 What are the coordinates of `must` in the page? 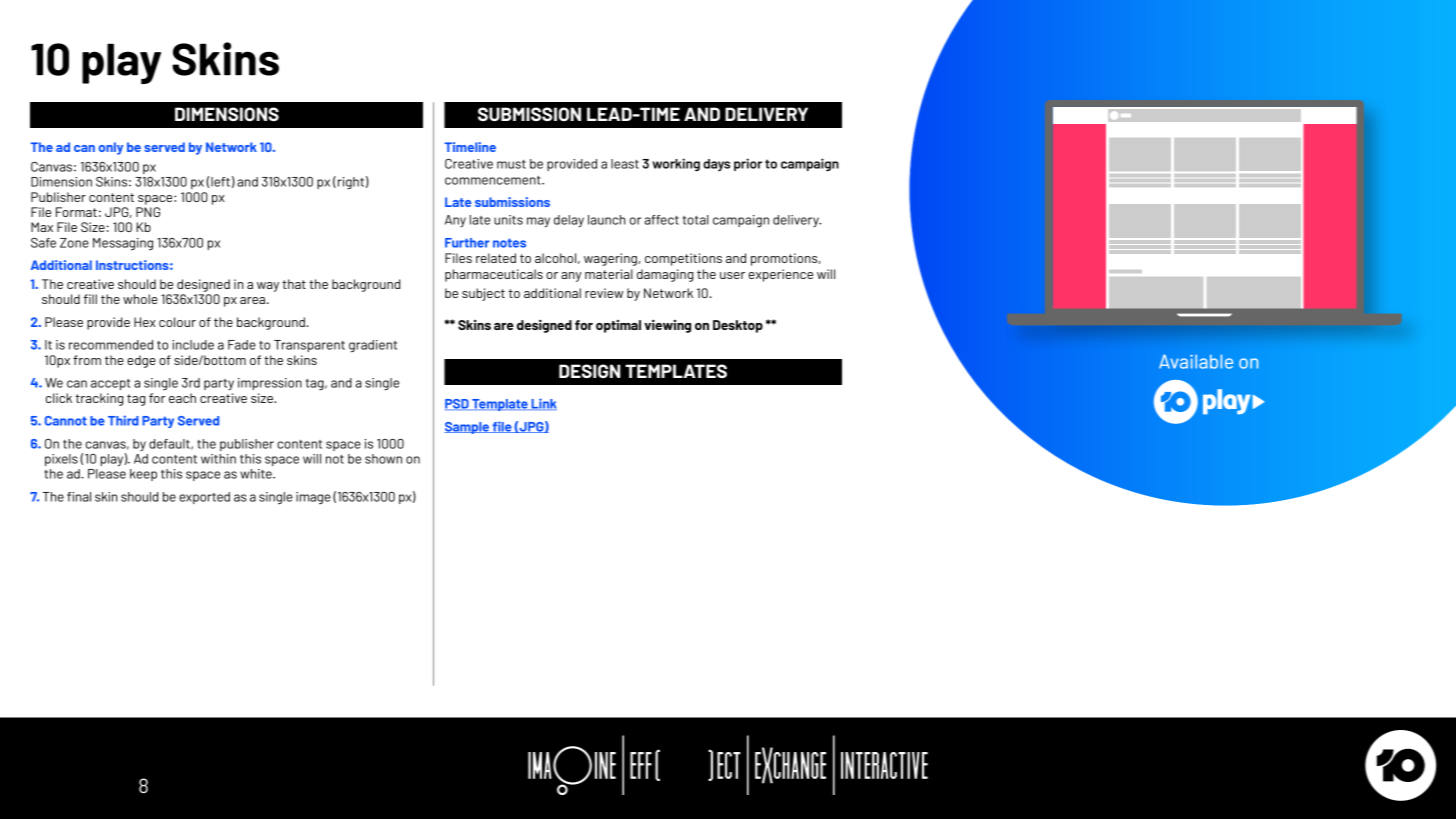 It's located at (511, 164).
